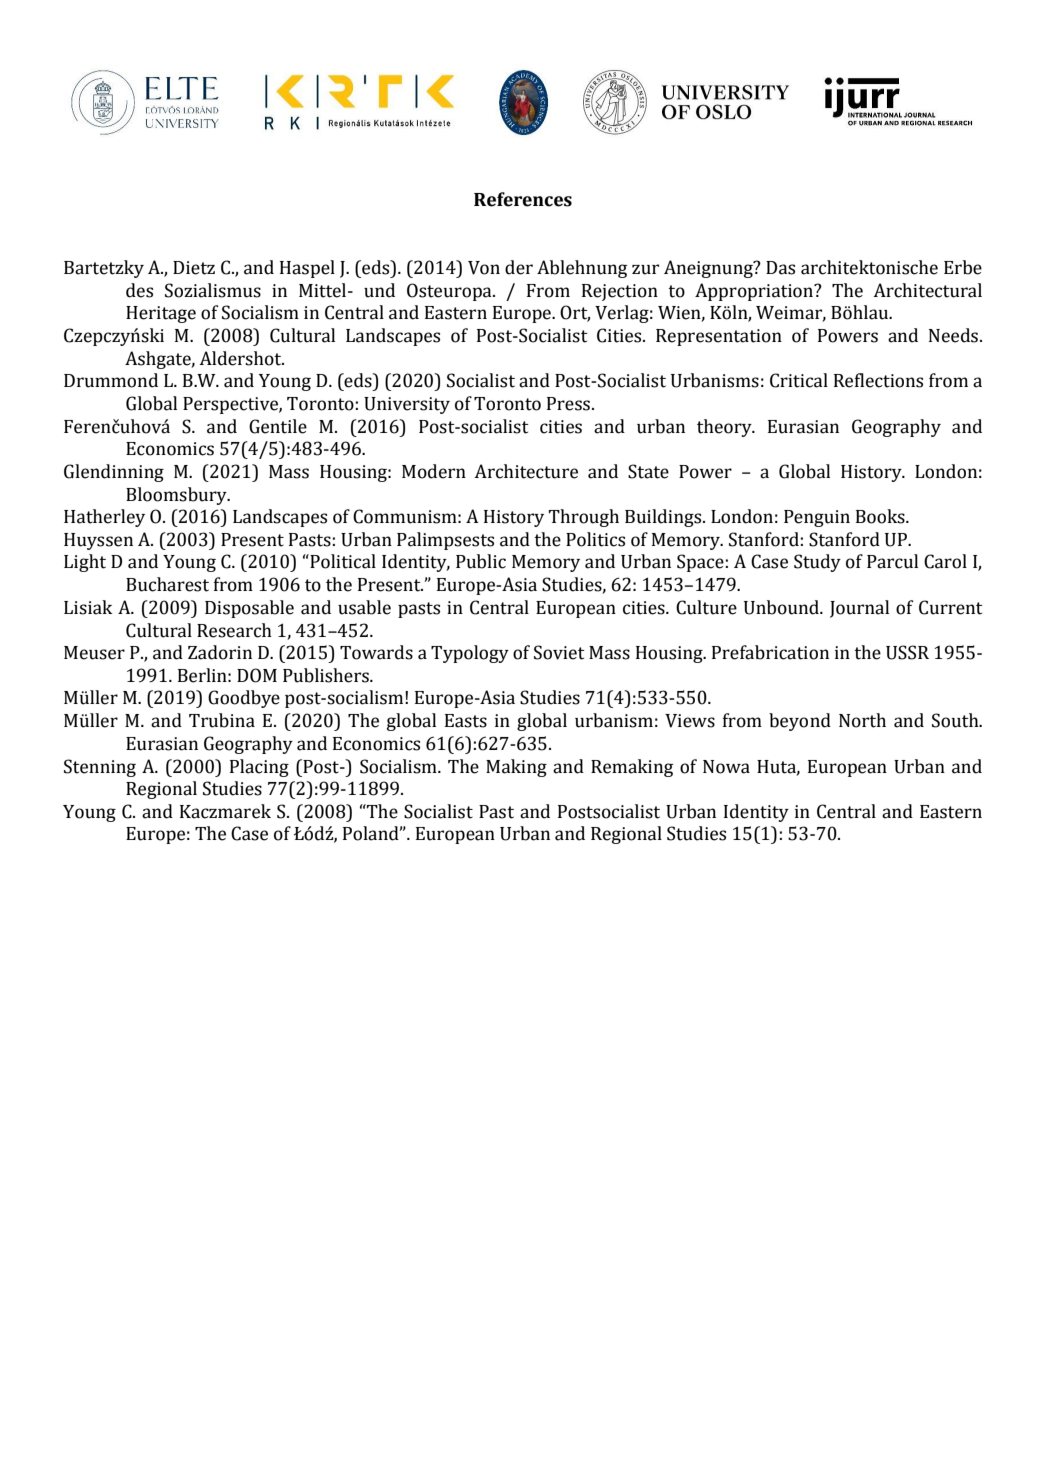 The image size is (1046, 1479). Describe the element at coordinates (194, 268) in the screenshot. I see `Dietz` at that location.
